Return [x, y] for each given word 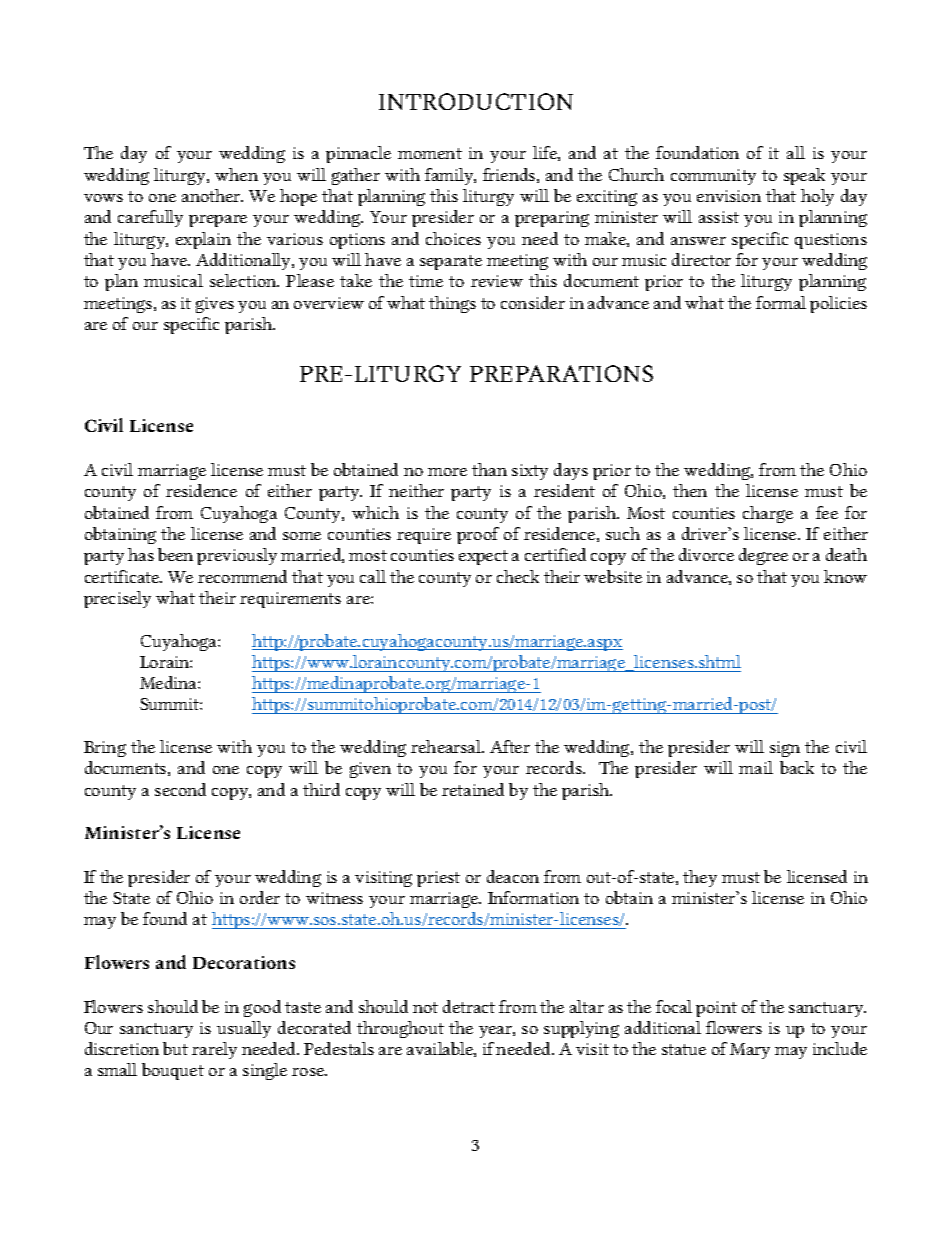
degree [763, 556]
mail [756, 767]
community [713, 177]
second [180, 789]
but [175, 1048]
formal [781, 302]
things [452, 304]
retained [473, 789]
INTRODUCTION [476, 101]
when [236, 174]
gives [215, 305]
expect [483, 557]
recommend [242, 576]
